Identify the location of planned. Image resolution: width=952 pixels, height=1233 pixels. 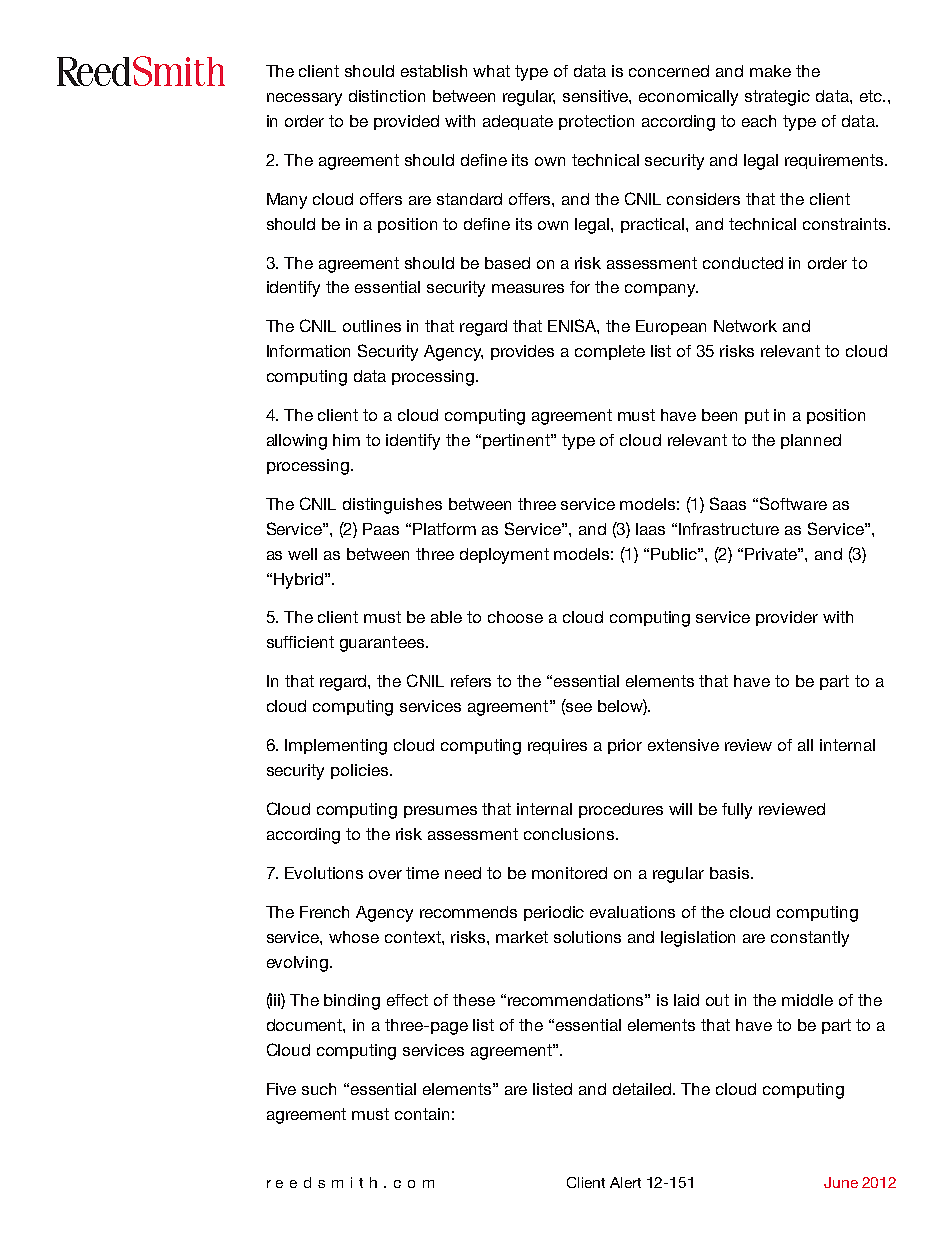
(811, 441).
